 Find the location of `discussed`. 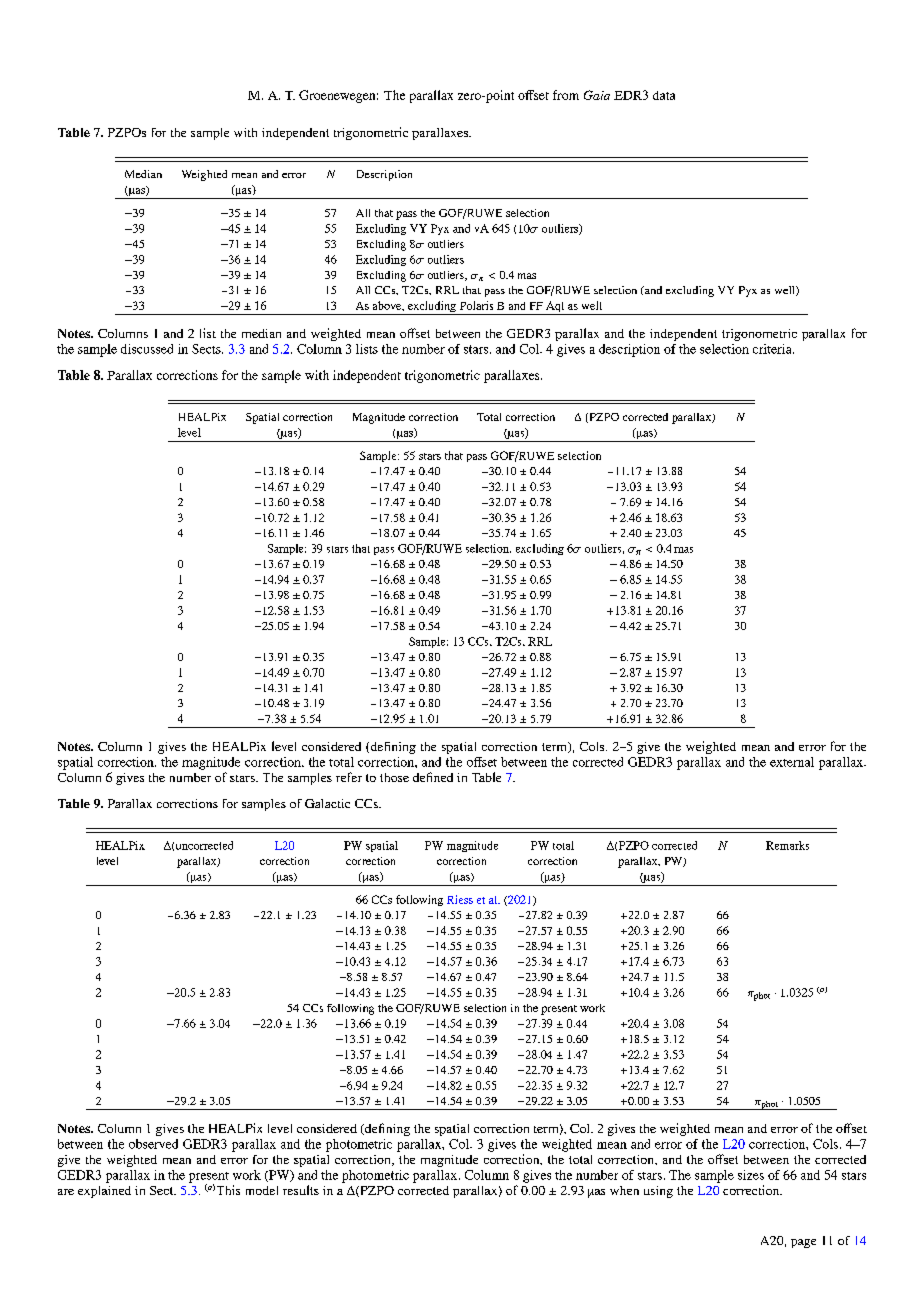

discussed is located at coordinates (147, 349).
